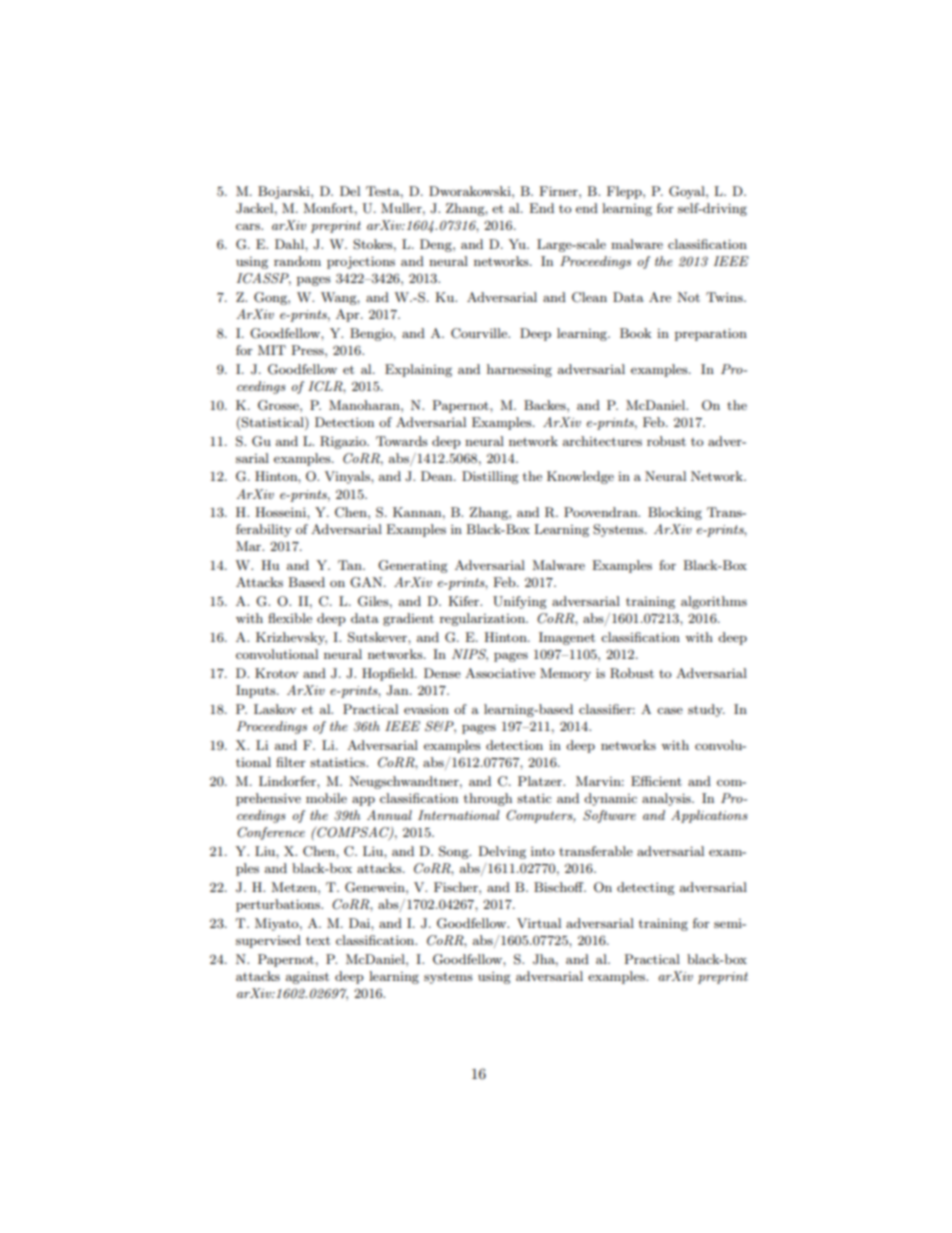 The image size is (952, 1233). I want to click on Twins, so click(725, 297).
